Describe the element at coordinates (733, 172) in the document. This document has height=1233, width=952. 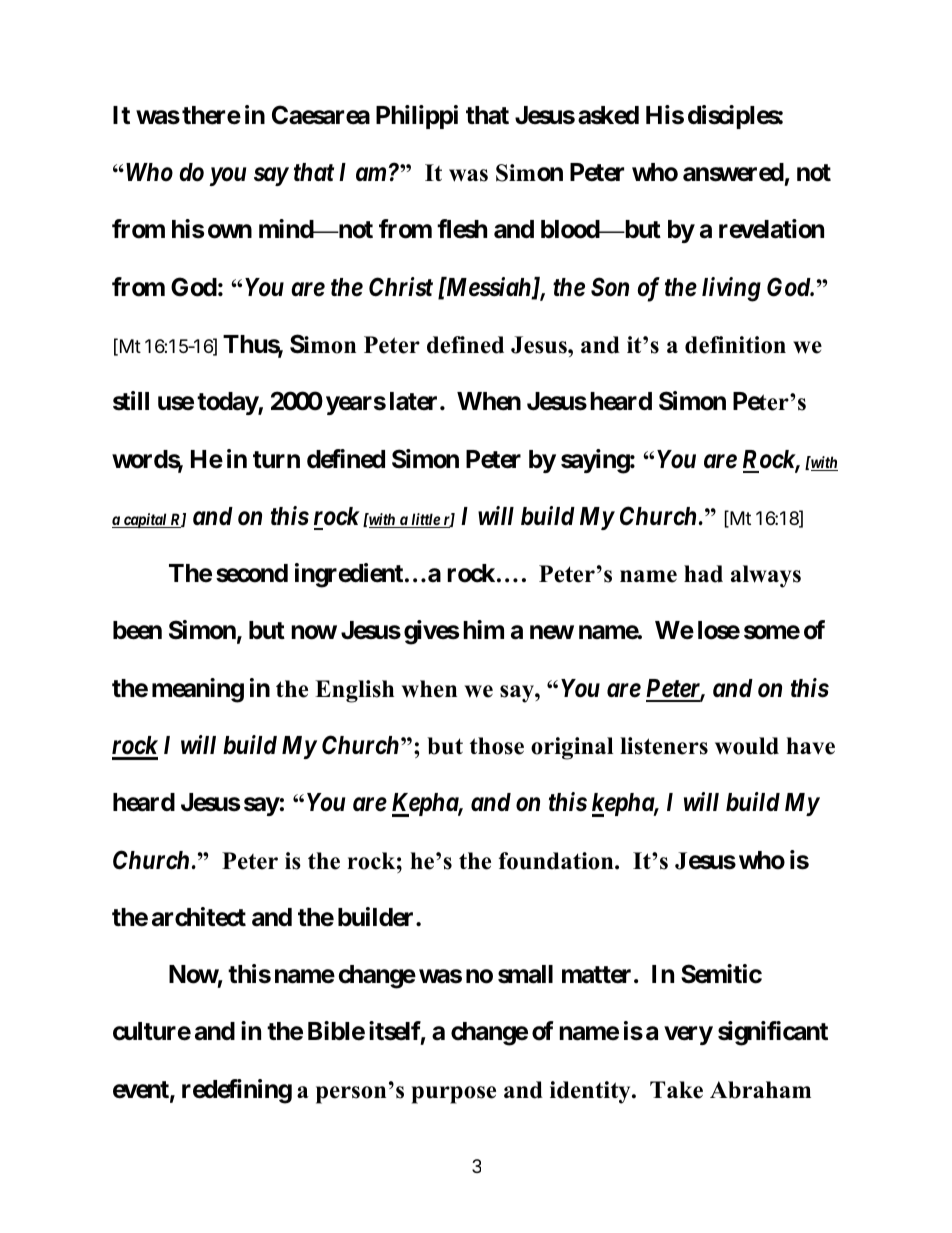
I see `answered` at that location.
